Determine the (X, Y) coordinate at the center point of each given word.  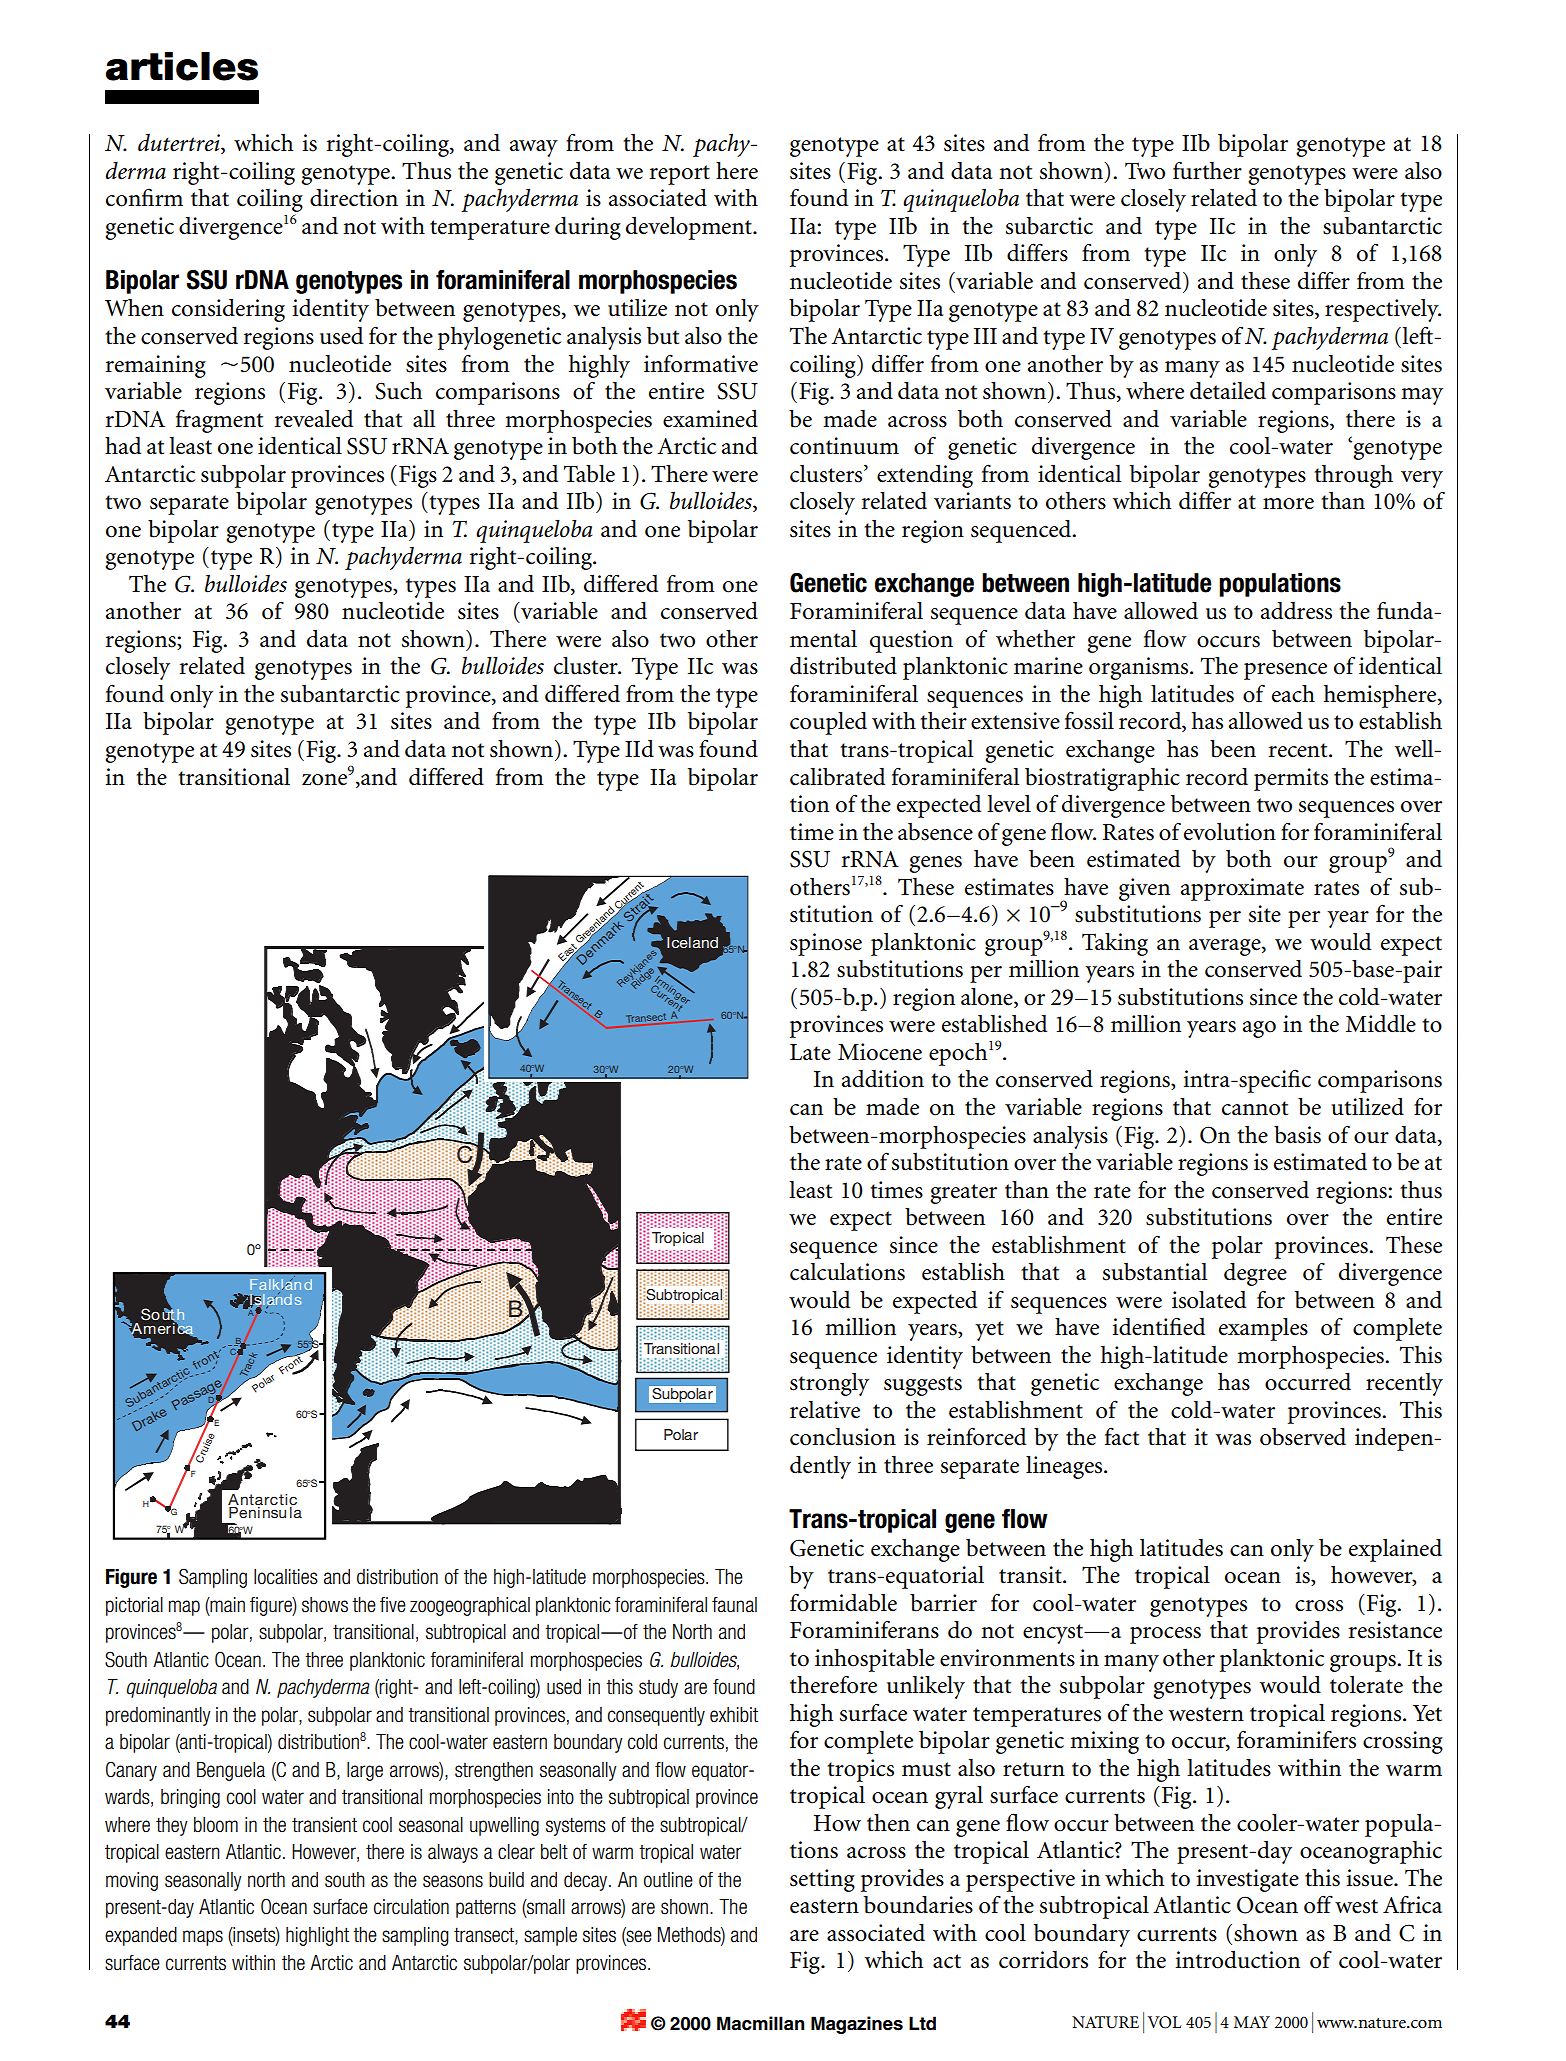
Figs (418, 476)
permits (1291, 779)
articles (182, 66)
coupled (828, 723)
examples (1263, 1329)
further (1207, 170)
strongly (829, 1384)
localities (286, 1577)
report (680, 175)
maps (203, 1938)
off (1318, 1904)
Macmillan (760, 2023)
